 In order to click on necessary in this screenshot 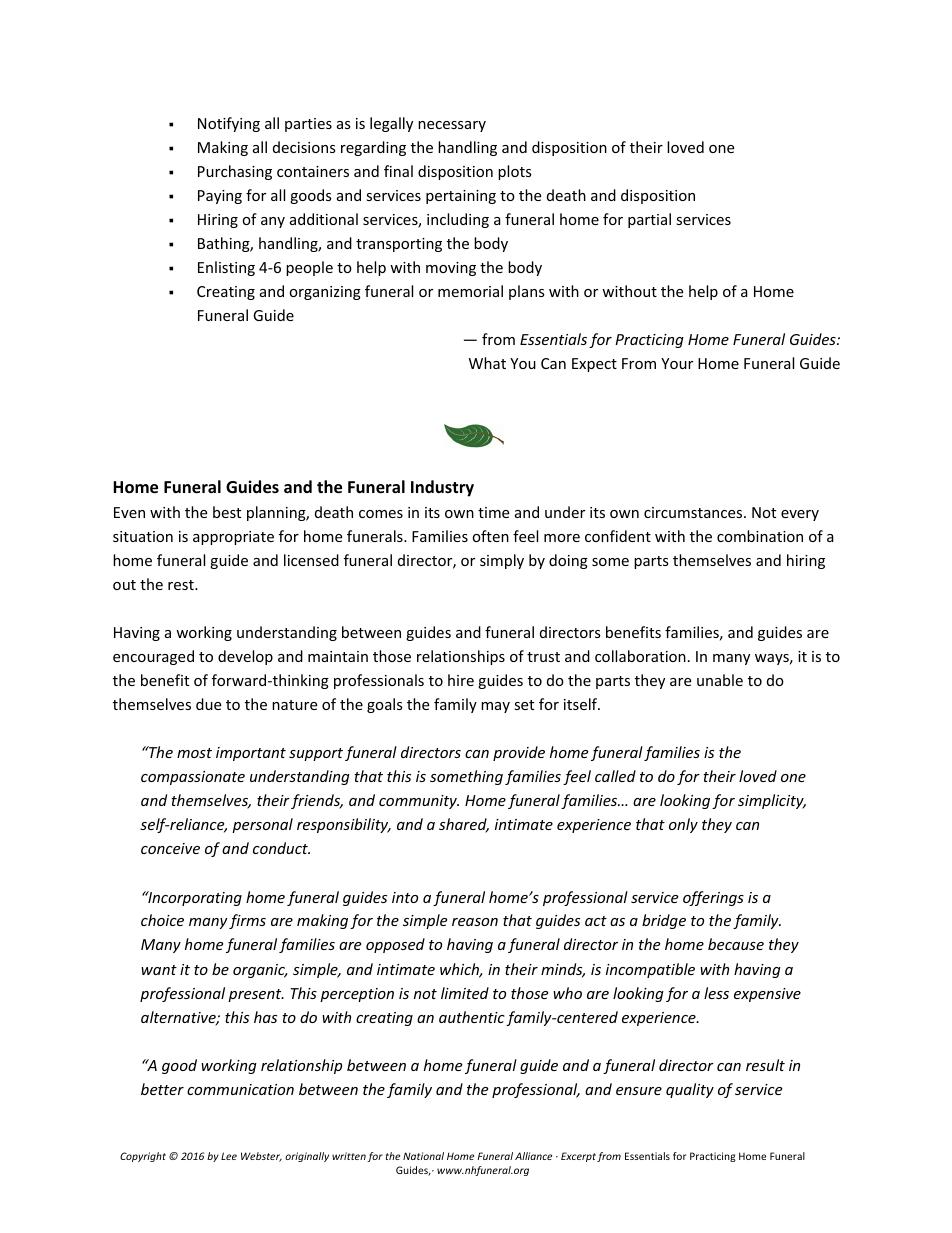, I will do `click(452, 126)`.
